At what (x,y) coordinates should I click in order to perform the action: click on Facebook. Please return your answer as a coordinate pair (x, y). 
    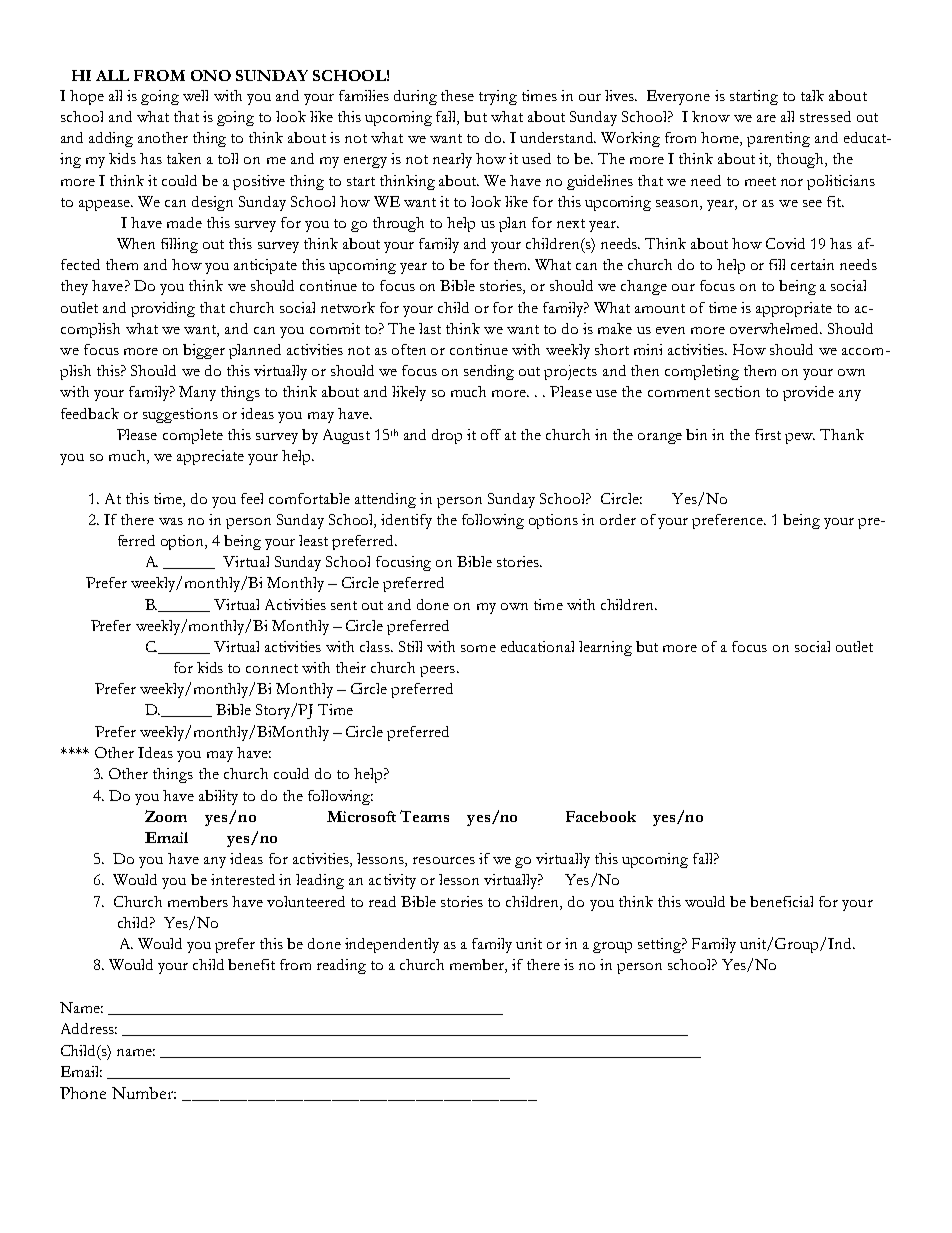
    Looking at the image, I should click on (601, 816).
